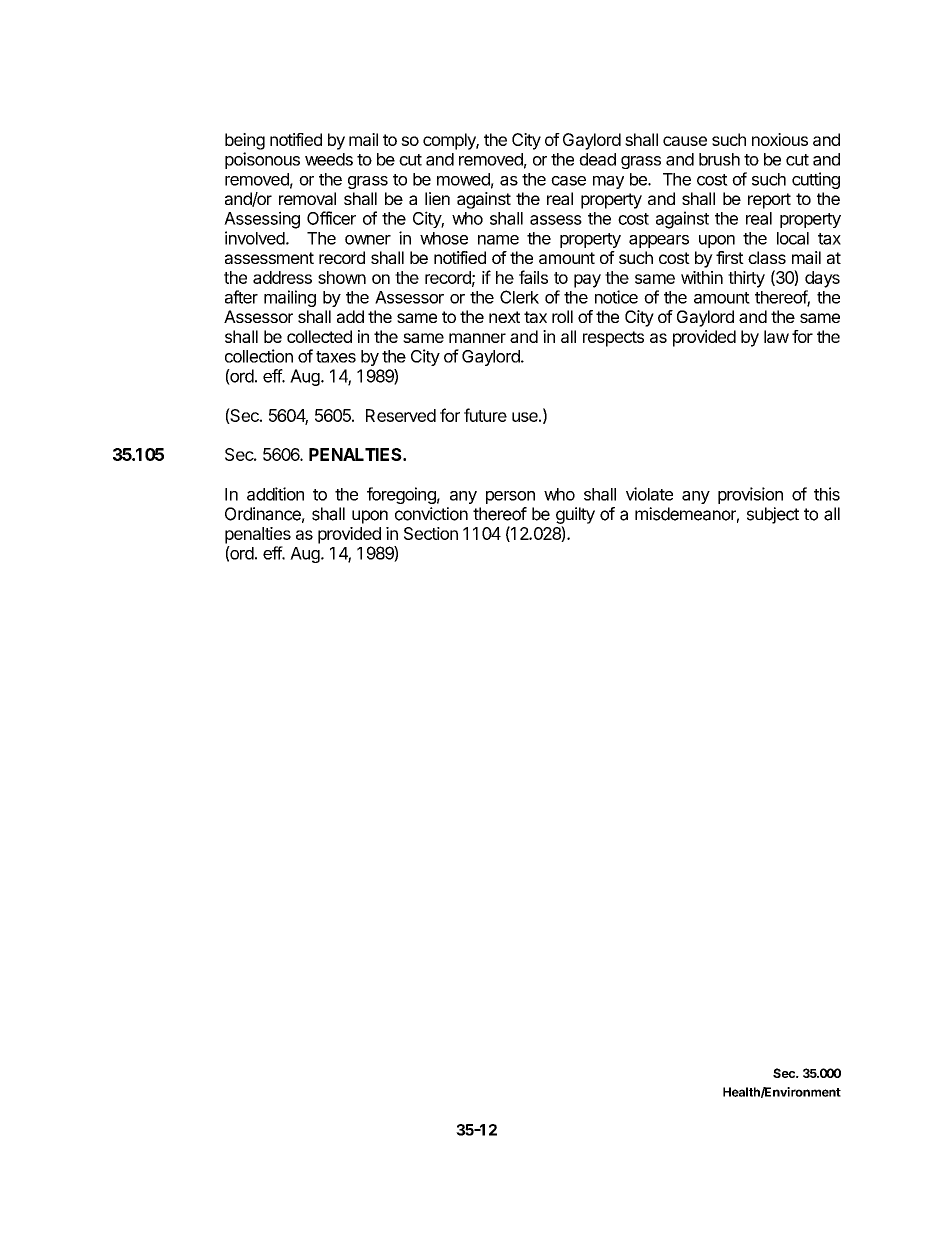 Image resolution: width=952 pixels, height=1233 pixels. I want to click on fails, so click(533, 277).
